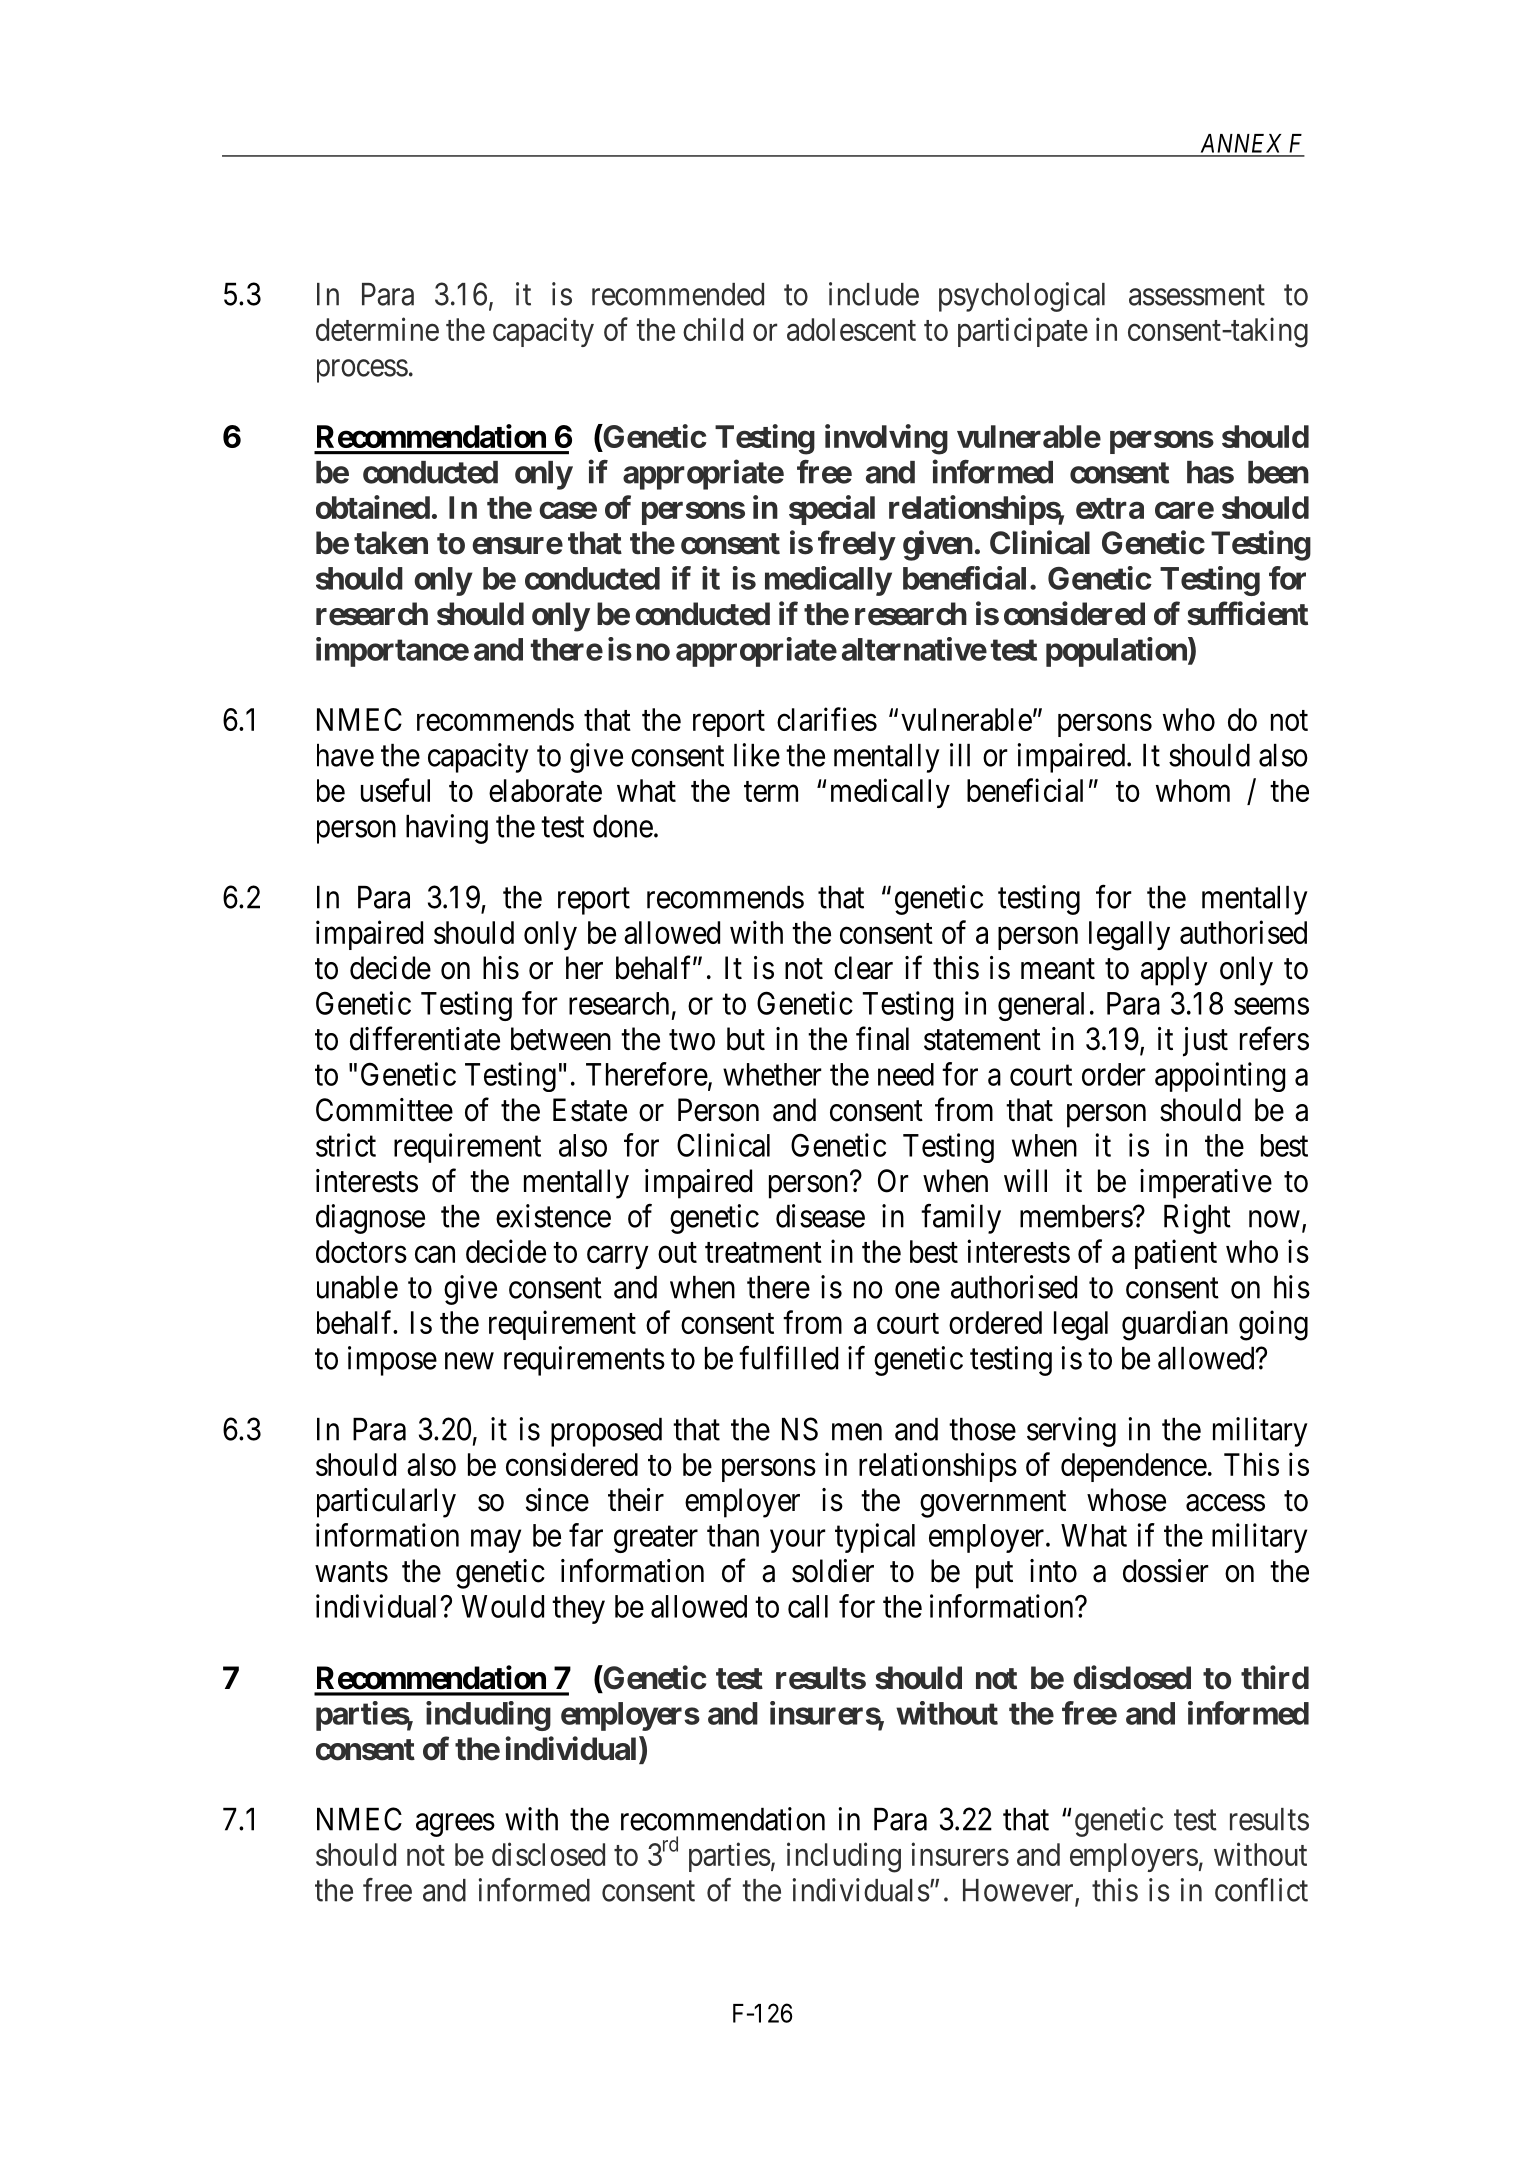  I want to click on conflict, so click(1261, 1890).
